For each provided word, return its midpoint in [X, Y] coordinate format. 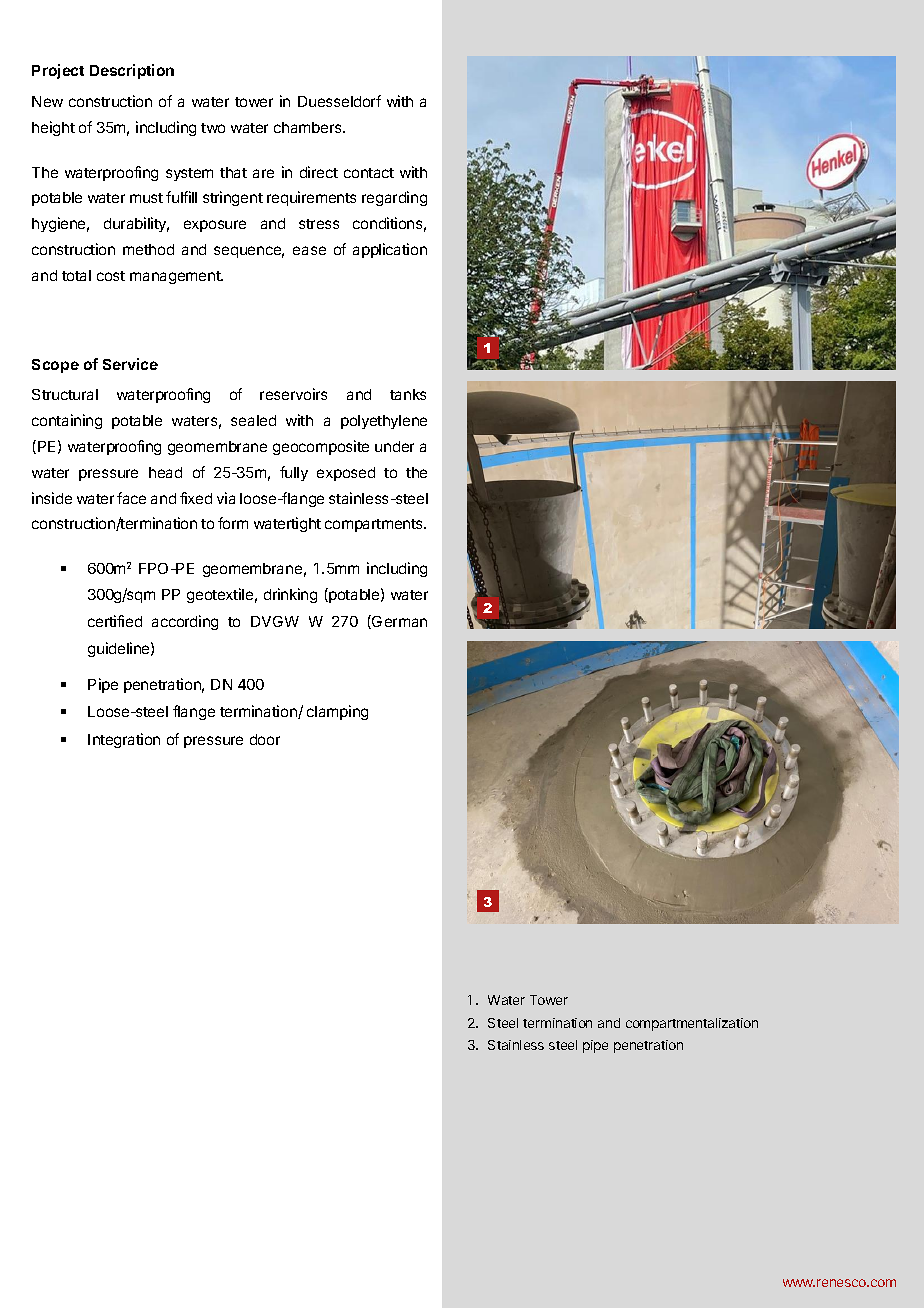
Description [132, 71]
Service [130, 364]
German [398, 622]
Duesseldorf [339, 101]
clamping [337, 712]
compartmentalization [692, 1024]
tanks [408, 394]
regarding [394, 198]
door [265, 739]
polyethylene [384, 422]
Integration [124, 740]
